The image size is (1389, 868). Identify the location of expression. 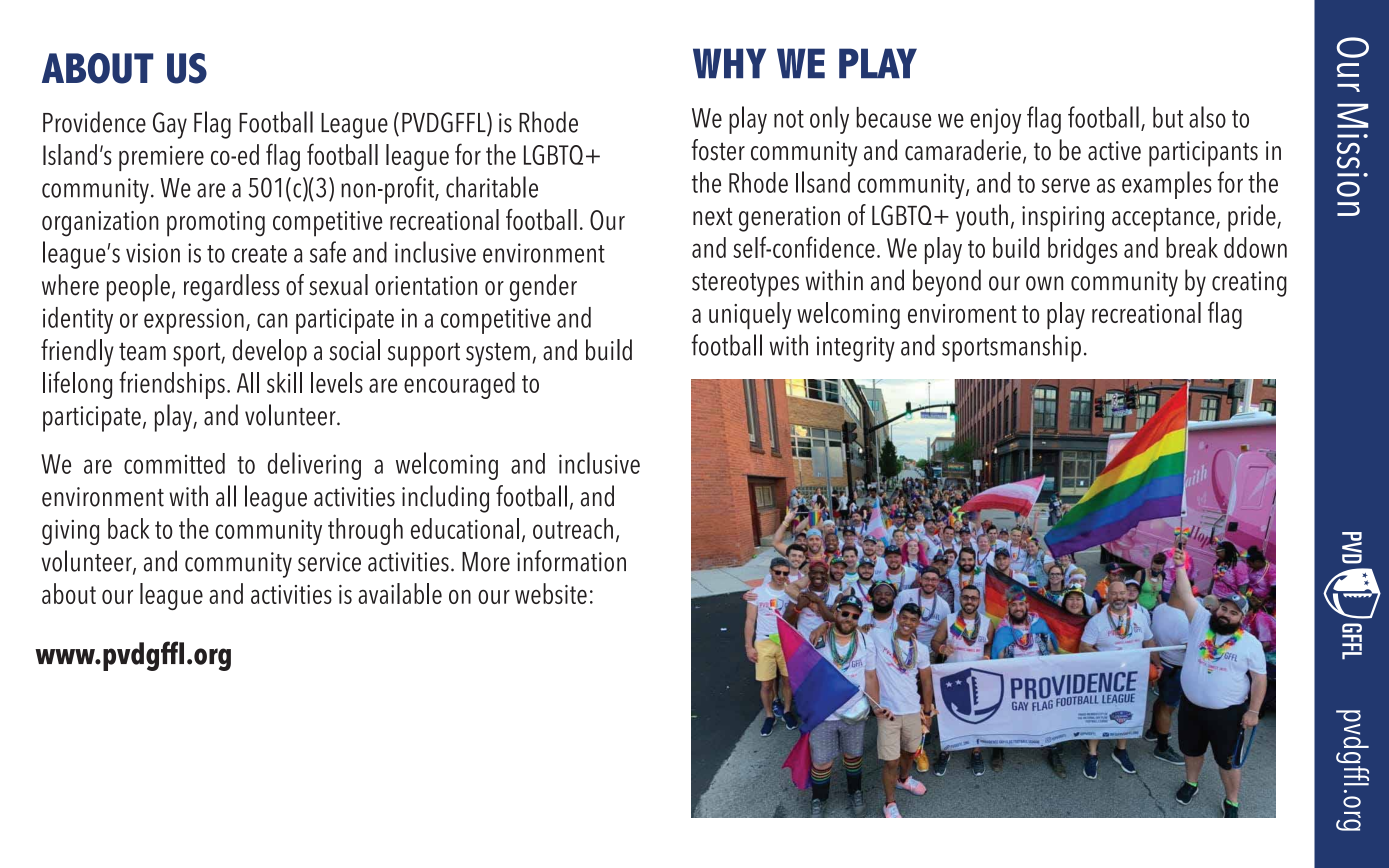
(194, 321).
